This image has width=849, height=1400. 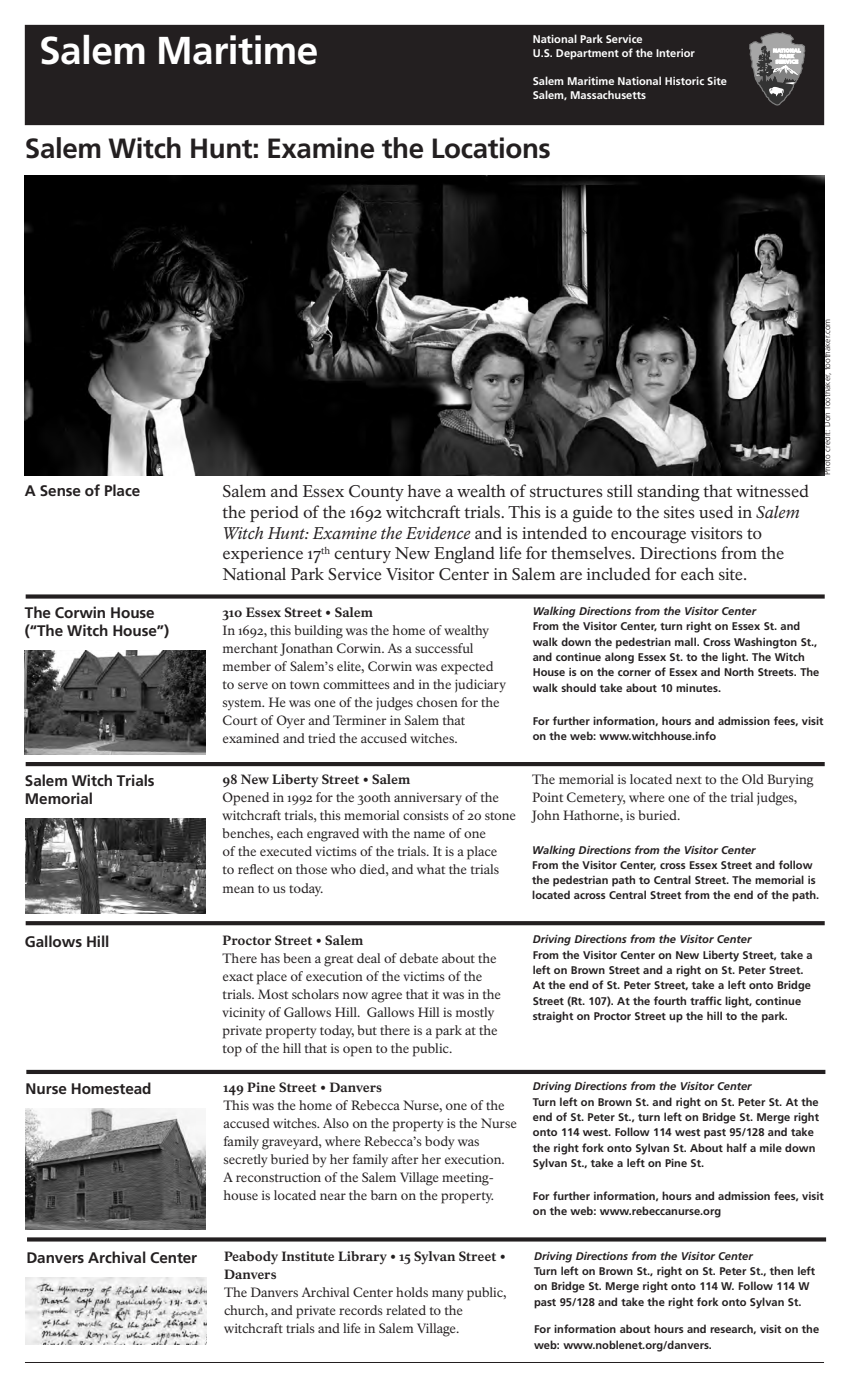 I want to click on Locations, so click(x=491, y=148).
